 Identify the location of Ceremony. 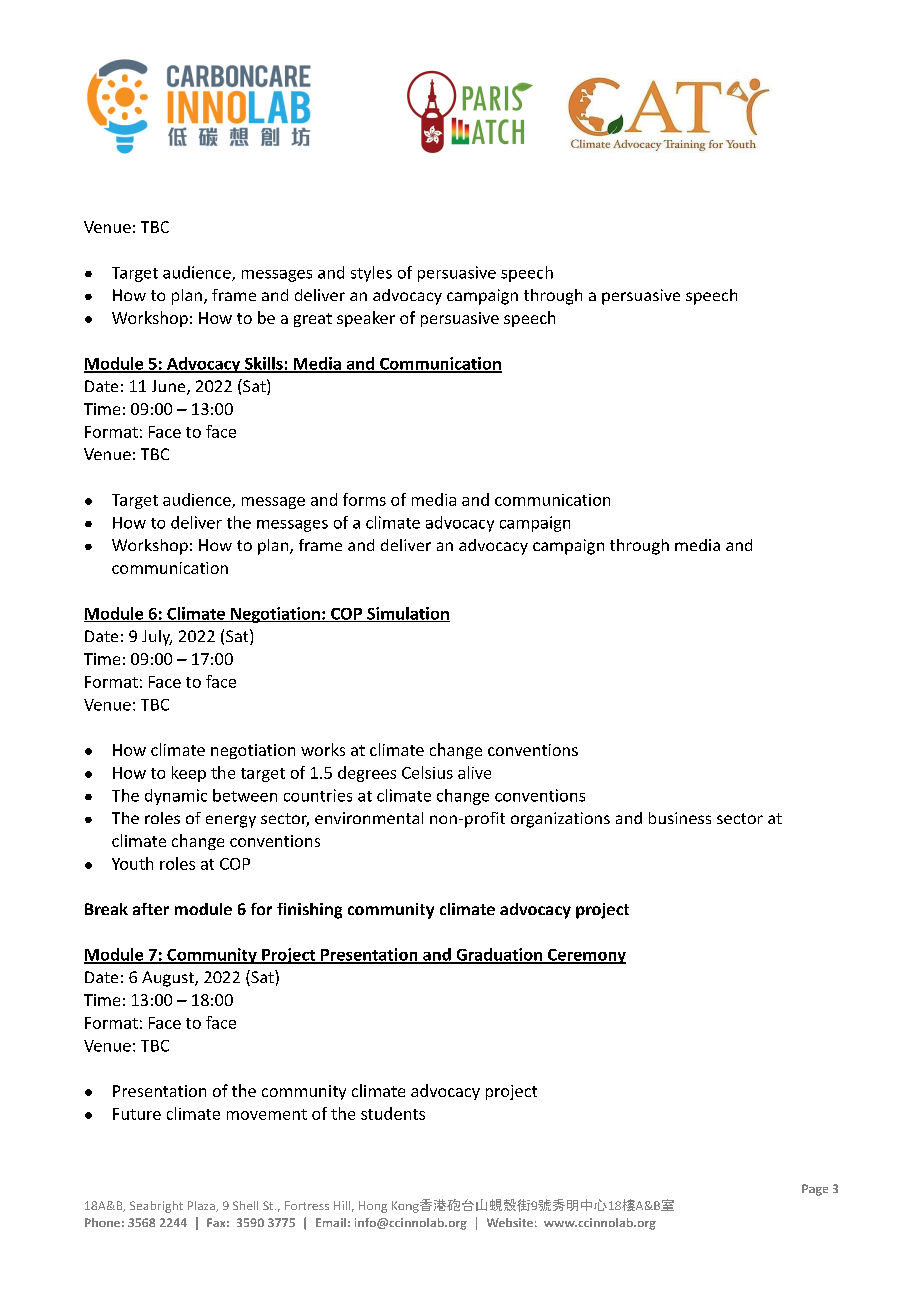
(586, 956).
